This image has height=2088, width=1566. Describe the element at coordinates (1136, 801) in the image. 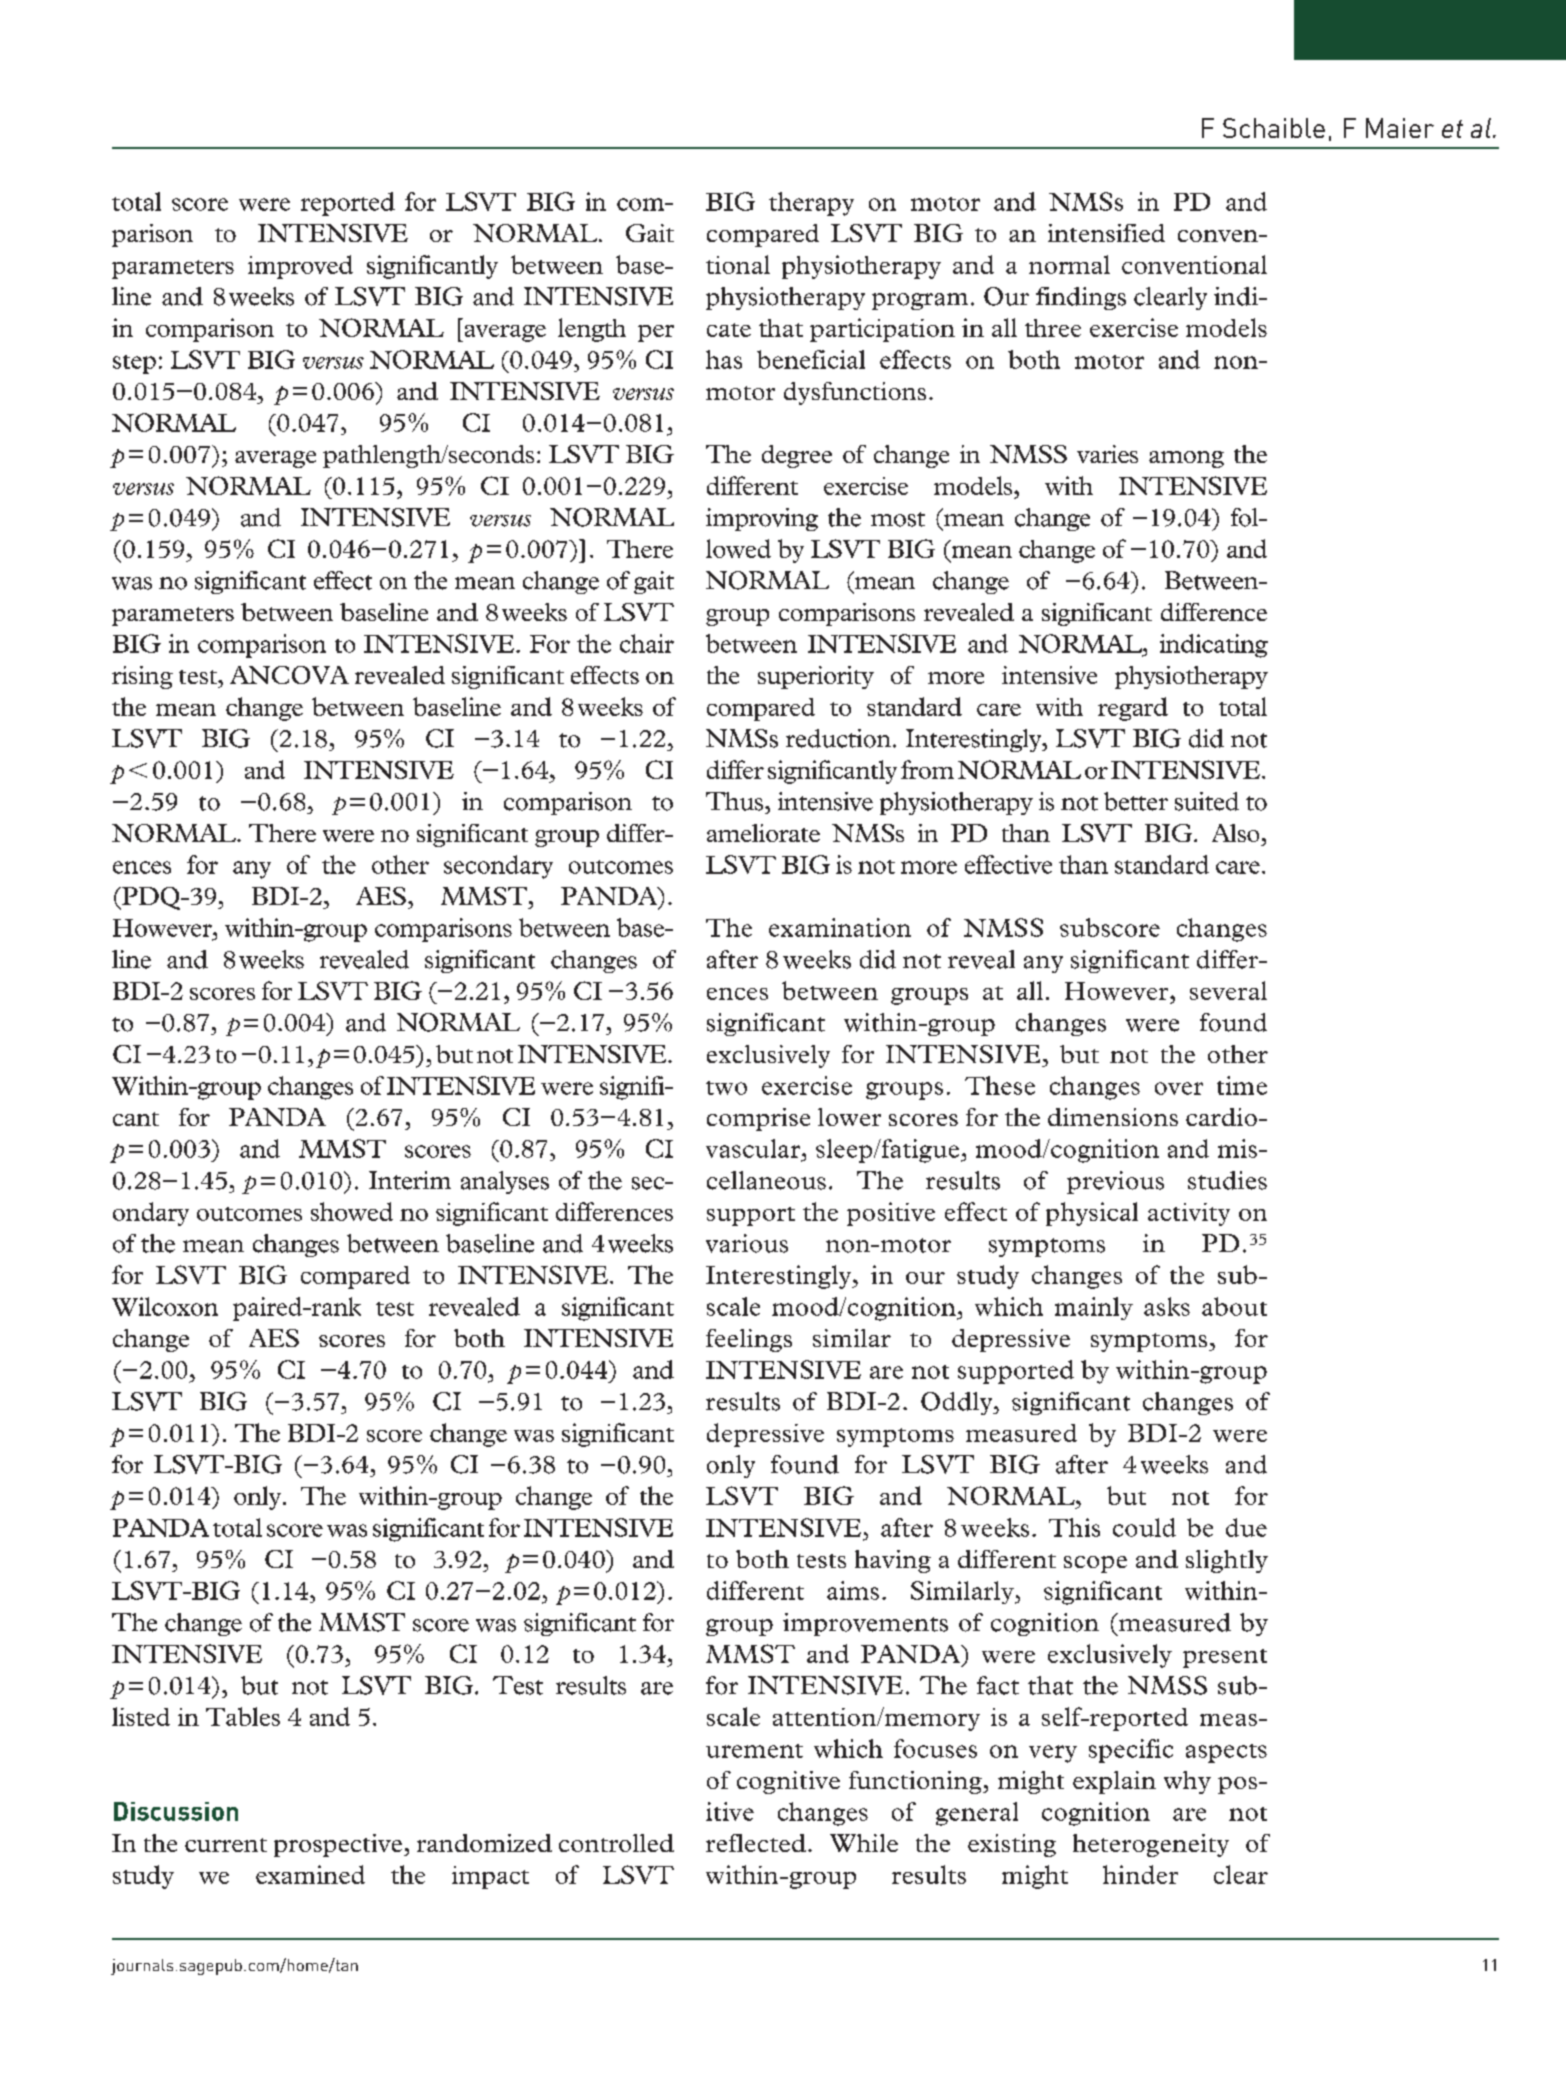

I see `better` at that location.
